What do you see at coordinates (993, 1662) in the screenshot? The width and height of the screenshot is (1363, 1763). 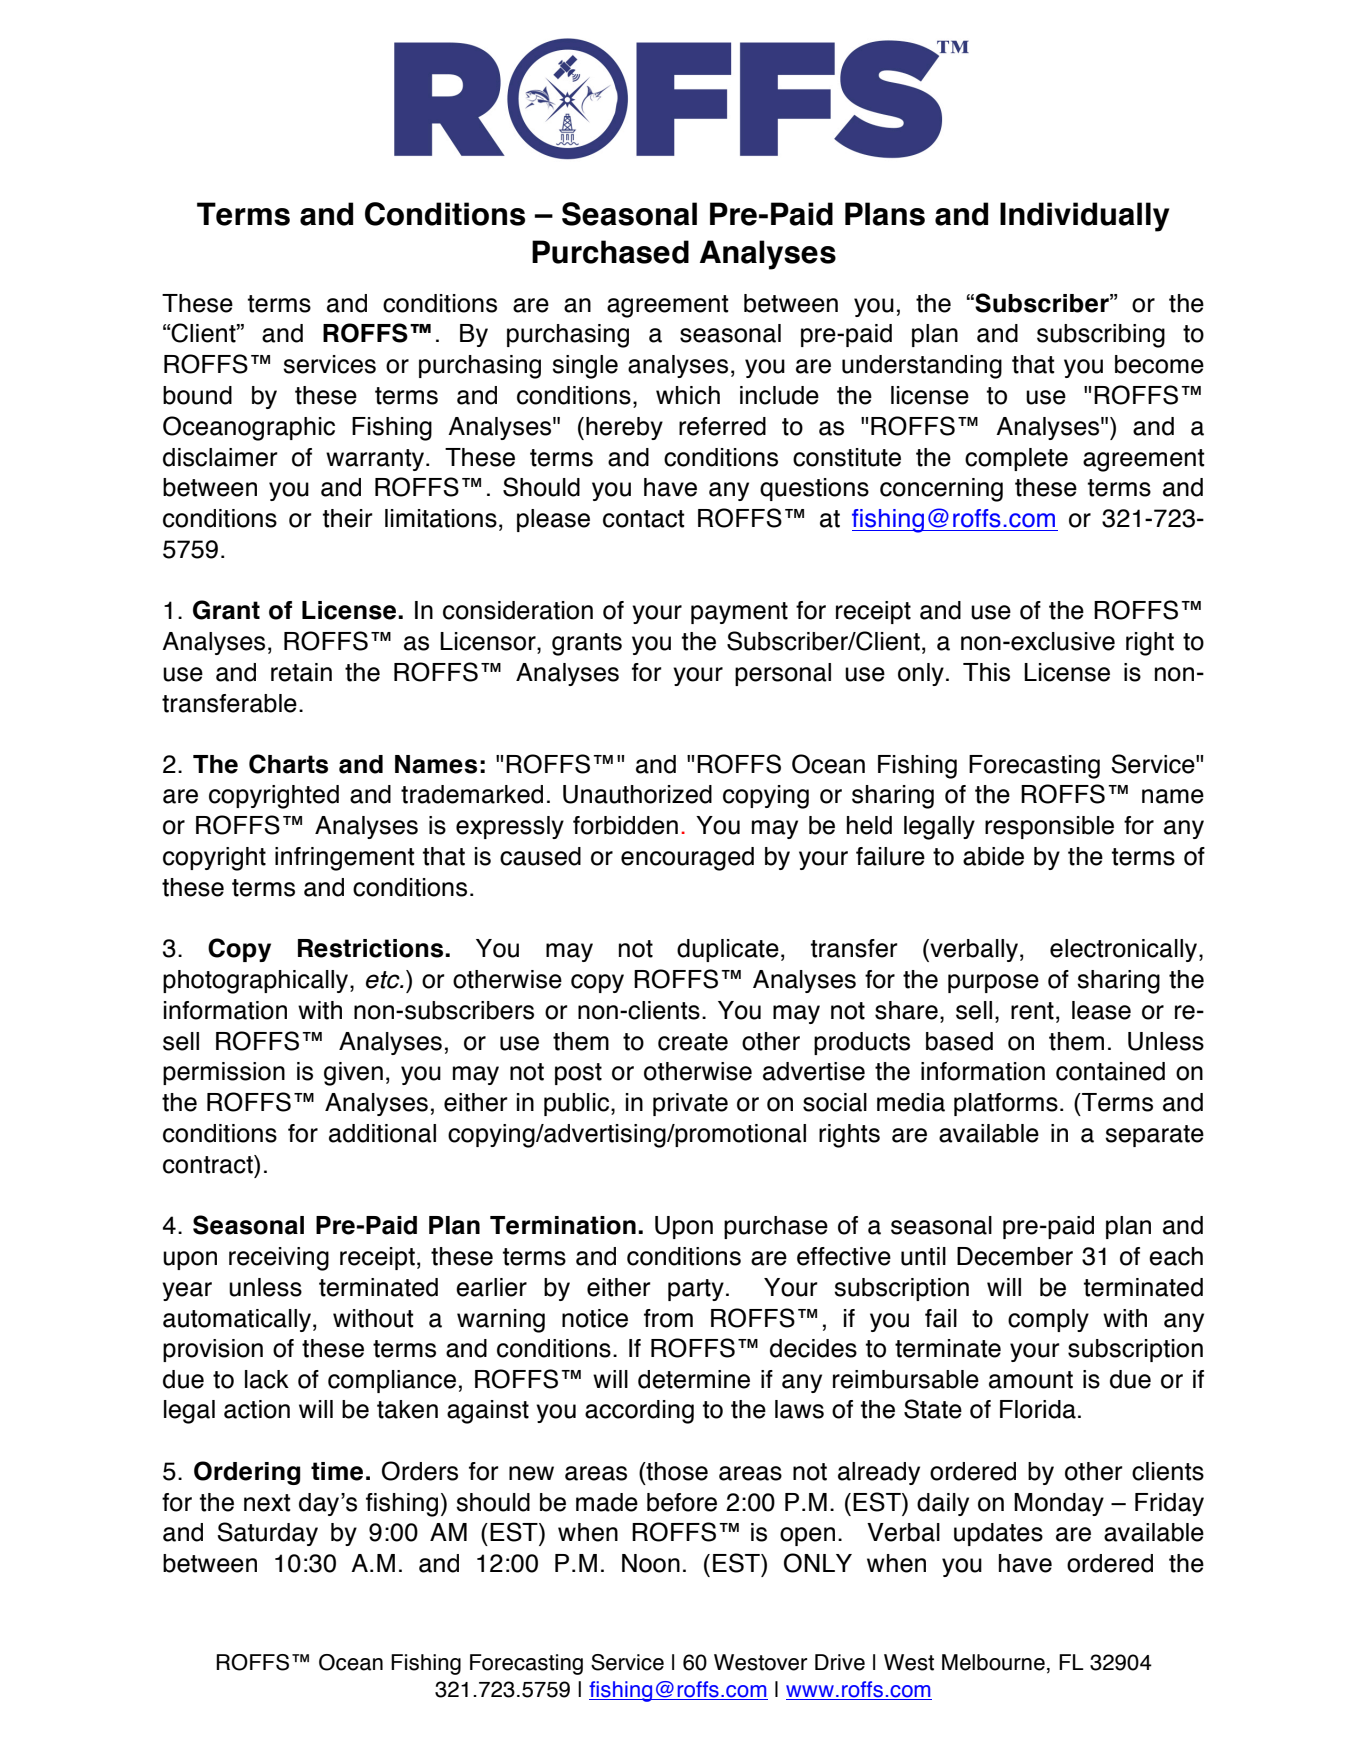 I see `Melbourne` at bounding box center [993, 1662].
